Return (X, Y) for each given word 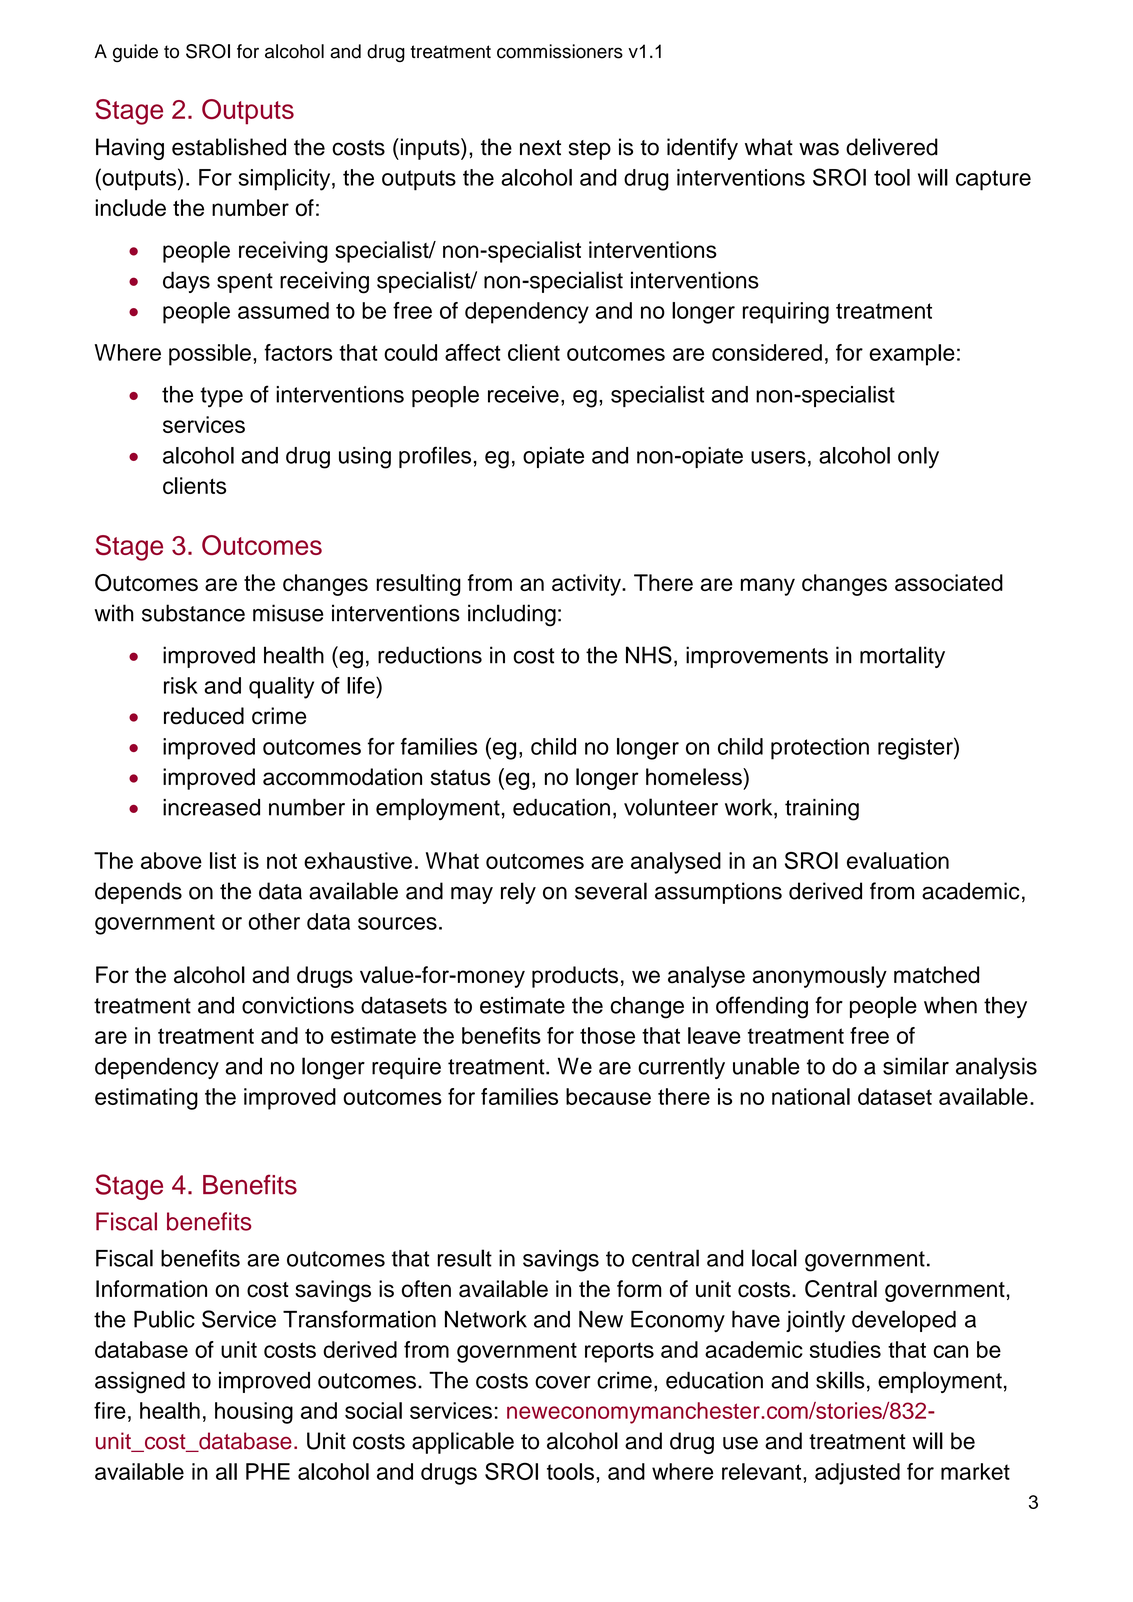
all (226, 1471)
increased (211, 807)
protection (820, 749)
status (461, 778)
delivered (892, 147)
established (229, 147)
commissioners (560, 51)
